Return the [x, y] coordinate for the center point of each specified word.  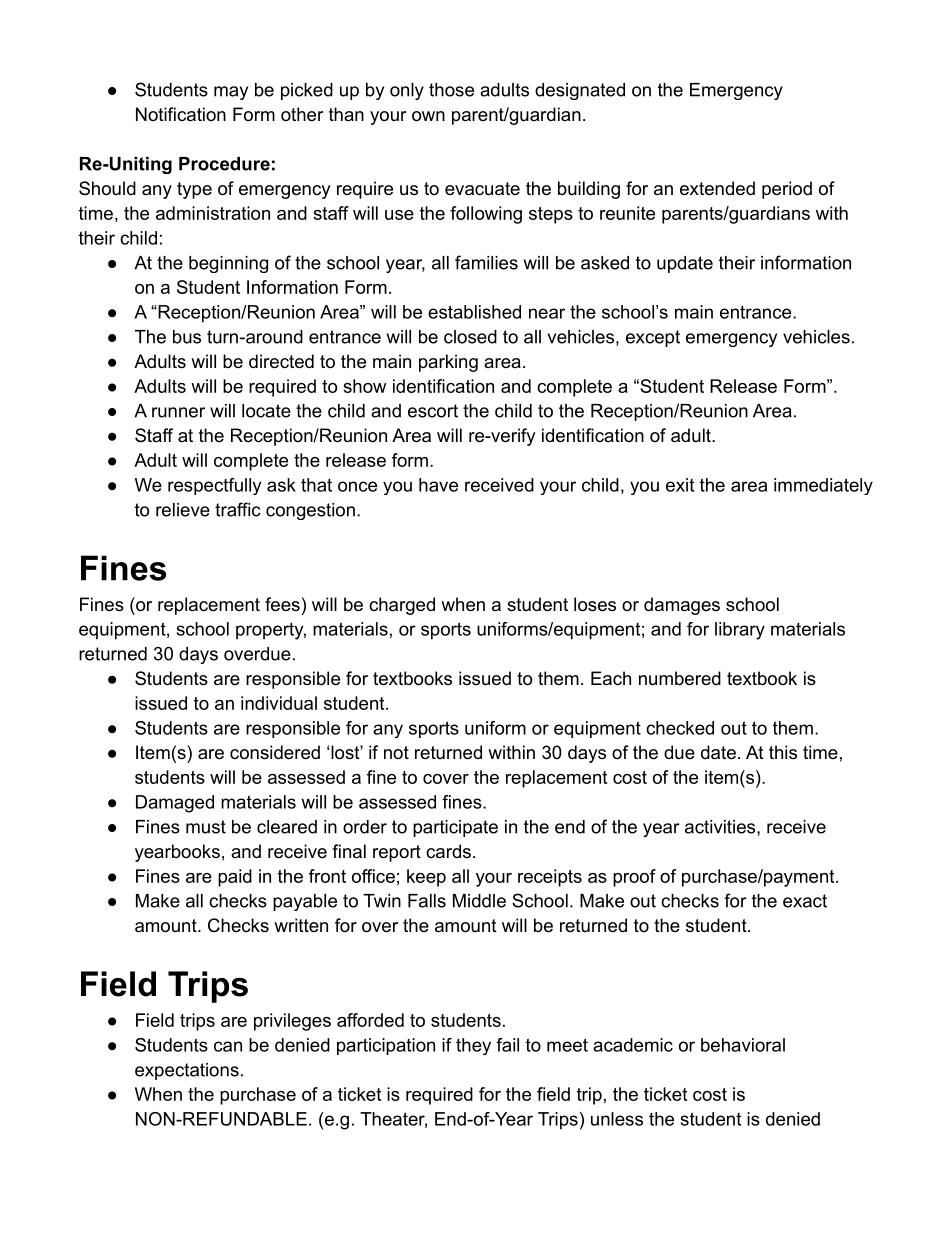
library [740, 631]
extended [717, 188]
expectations [187, 1071]
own [428, 116]
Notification [181, 114]
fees [282, 604]
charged [402, 606]
